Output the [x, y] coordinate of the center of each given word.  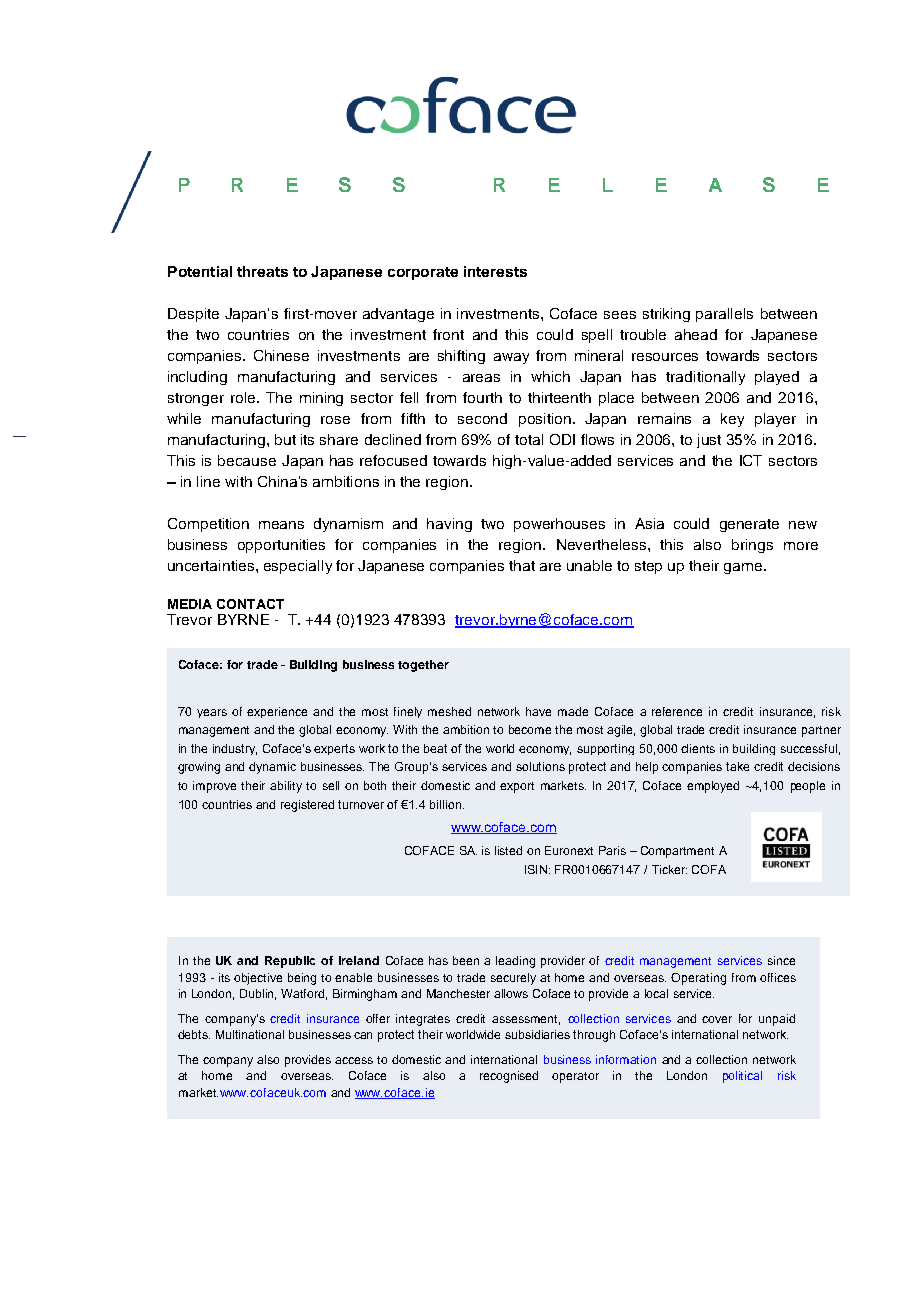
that [522, 565]
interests [495, 271]
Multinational [250, 1034]
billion [445, 804]
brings [752, 546]
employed [713, 787]
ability [286, 787]
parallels [724, 315]
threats [262, 271]
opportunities [281, 546]
